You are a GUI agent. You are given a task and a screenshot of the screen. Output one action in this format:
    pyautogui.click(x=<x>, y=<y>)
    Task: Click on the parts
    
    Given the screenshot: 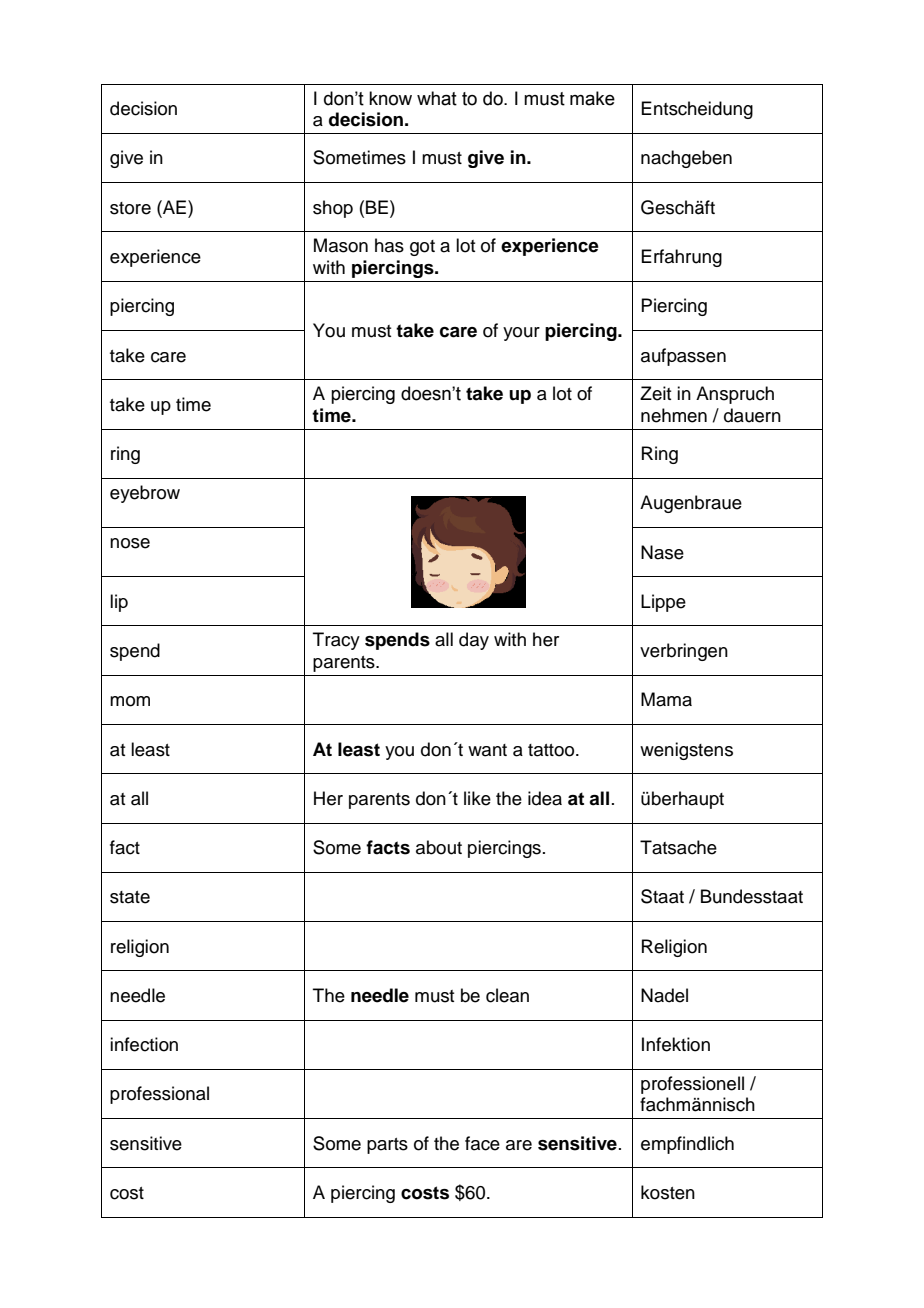 What is the action you would take?
    pyautogui.click(x=387, y=1146)
